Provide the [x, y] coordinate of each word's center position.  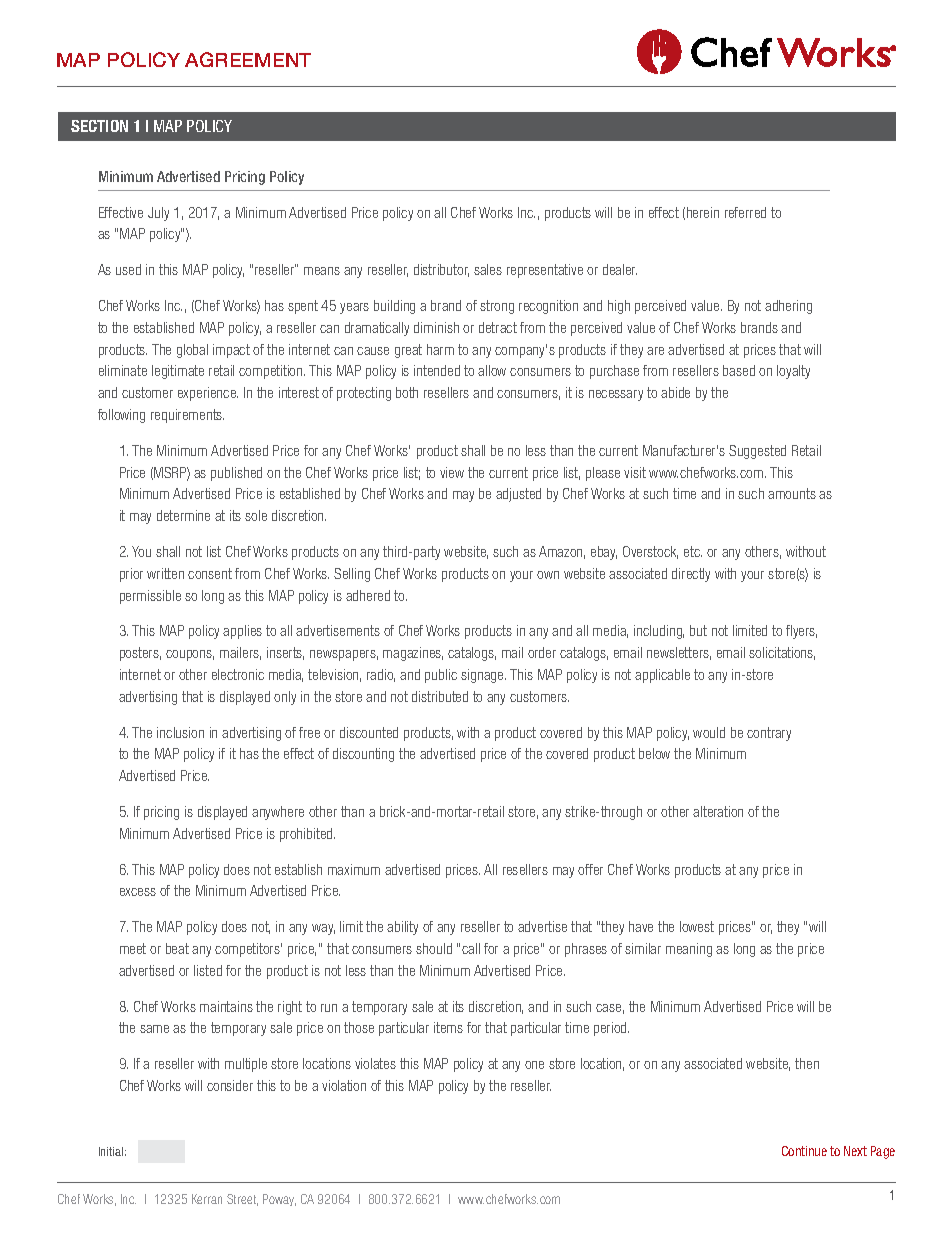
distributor [441, 270]
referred [745, 212]
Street [242, 1200]
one [534, 1065]
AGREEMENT [248, 59]
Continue [804, 1151]
